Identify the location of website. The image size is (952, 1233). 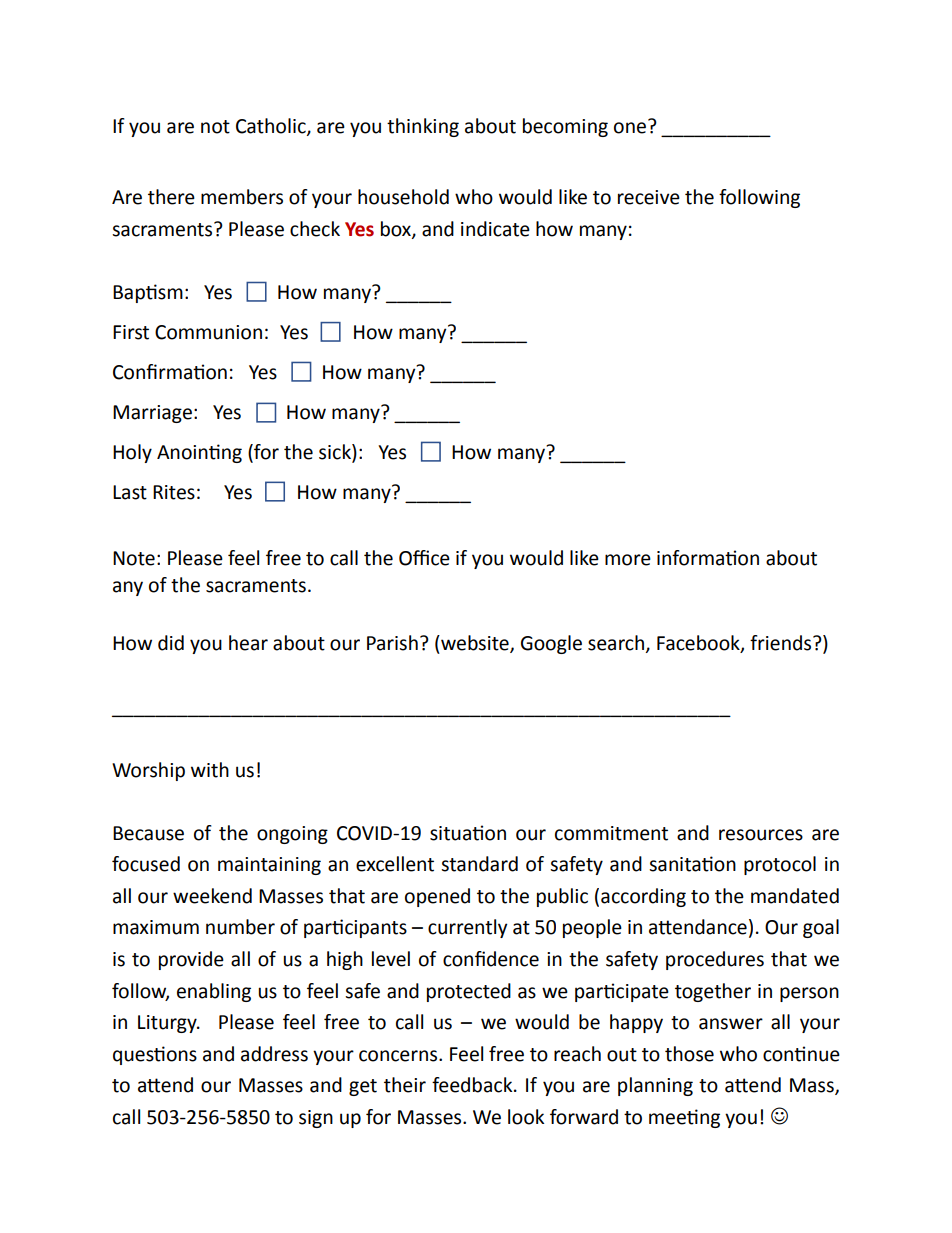
(475, 644).
